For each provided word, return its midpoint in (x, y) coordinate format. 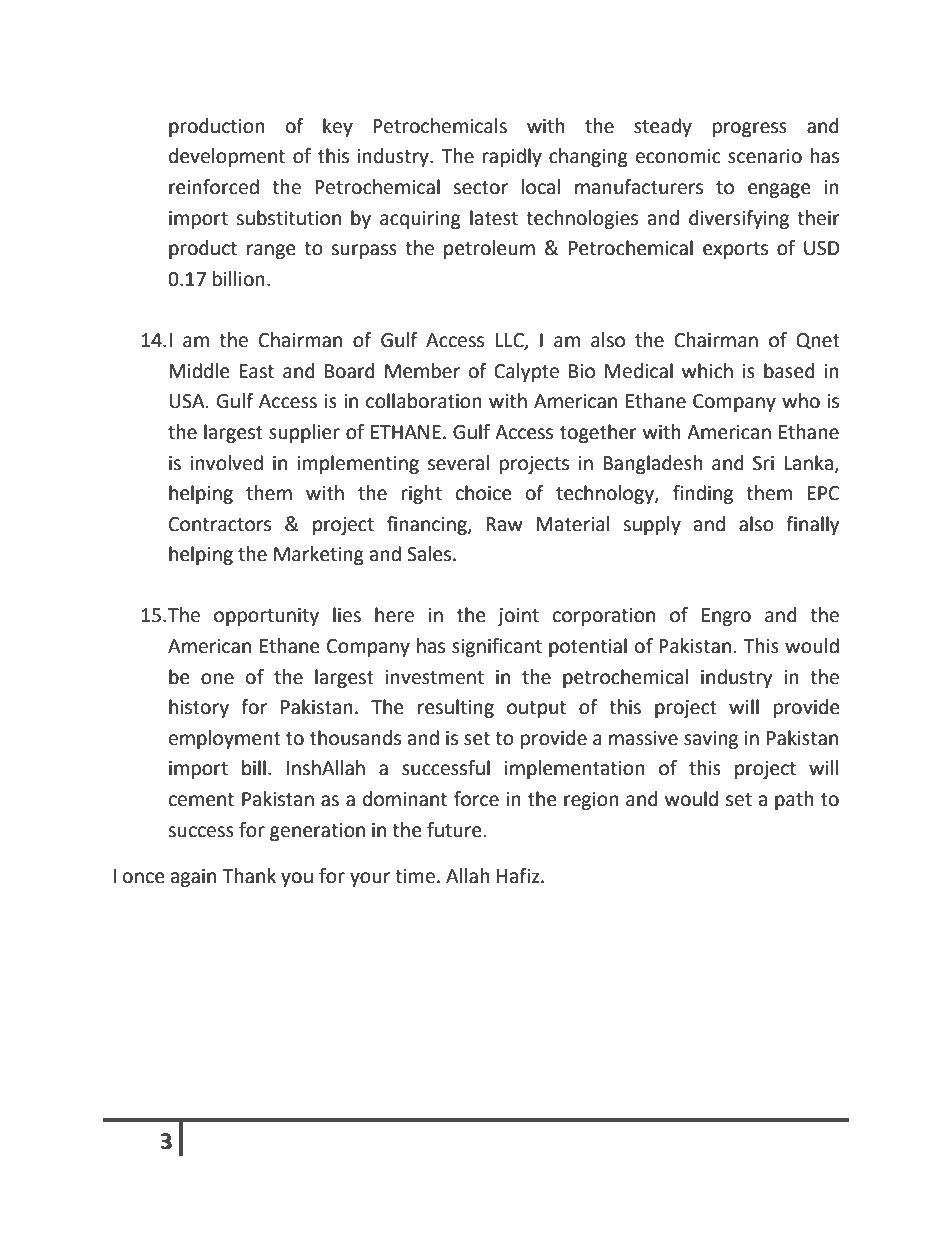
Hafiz (519, 876)
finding (703, 494)
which (707, 371)
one (217, 679)
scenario (765, 156)
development (227, 157)
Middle (199, 371)
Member (422, 371)
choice (484, 493)
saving (711, 740)
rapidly (512, 157)
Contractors (220, 524)
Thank (249, 876)
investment (434, 677)
